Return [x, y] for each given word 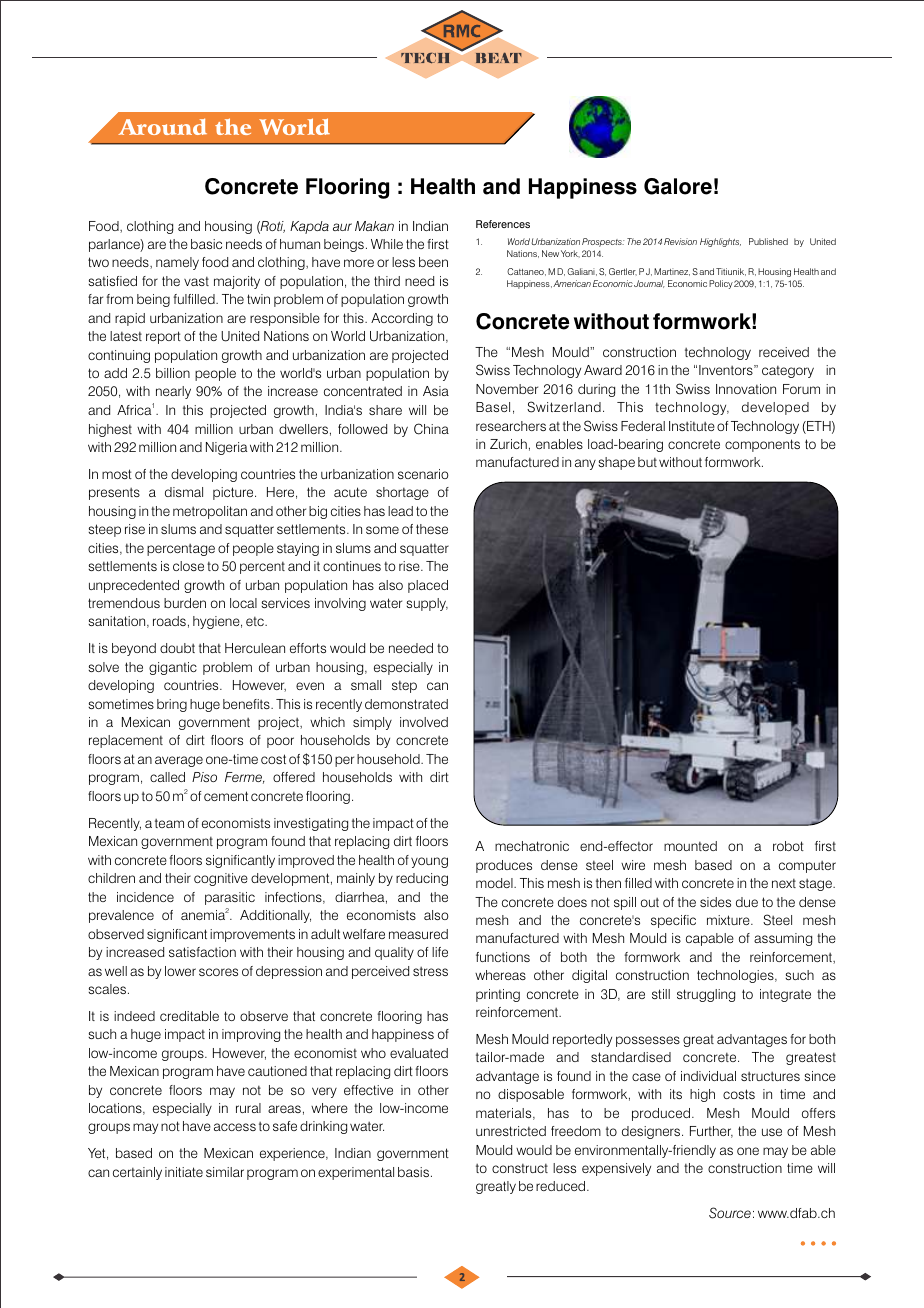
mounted [690, 846]
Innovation [746, 389]
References [503, 224]
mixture [729, 920]
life [440, 952]
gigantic [173, 668]
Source [730, 1213]
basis [413, 1172]
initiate [184, 1172]
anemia [203, 914]
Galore [678, 186]
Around [162, 126]
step [404, 687]
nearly [173, 392]
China [431, 429]
